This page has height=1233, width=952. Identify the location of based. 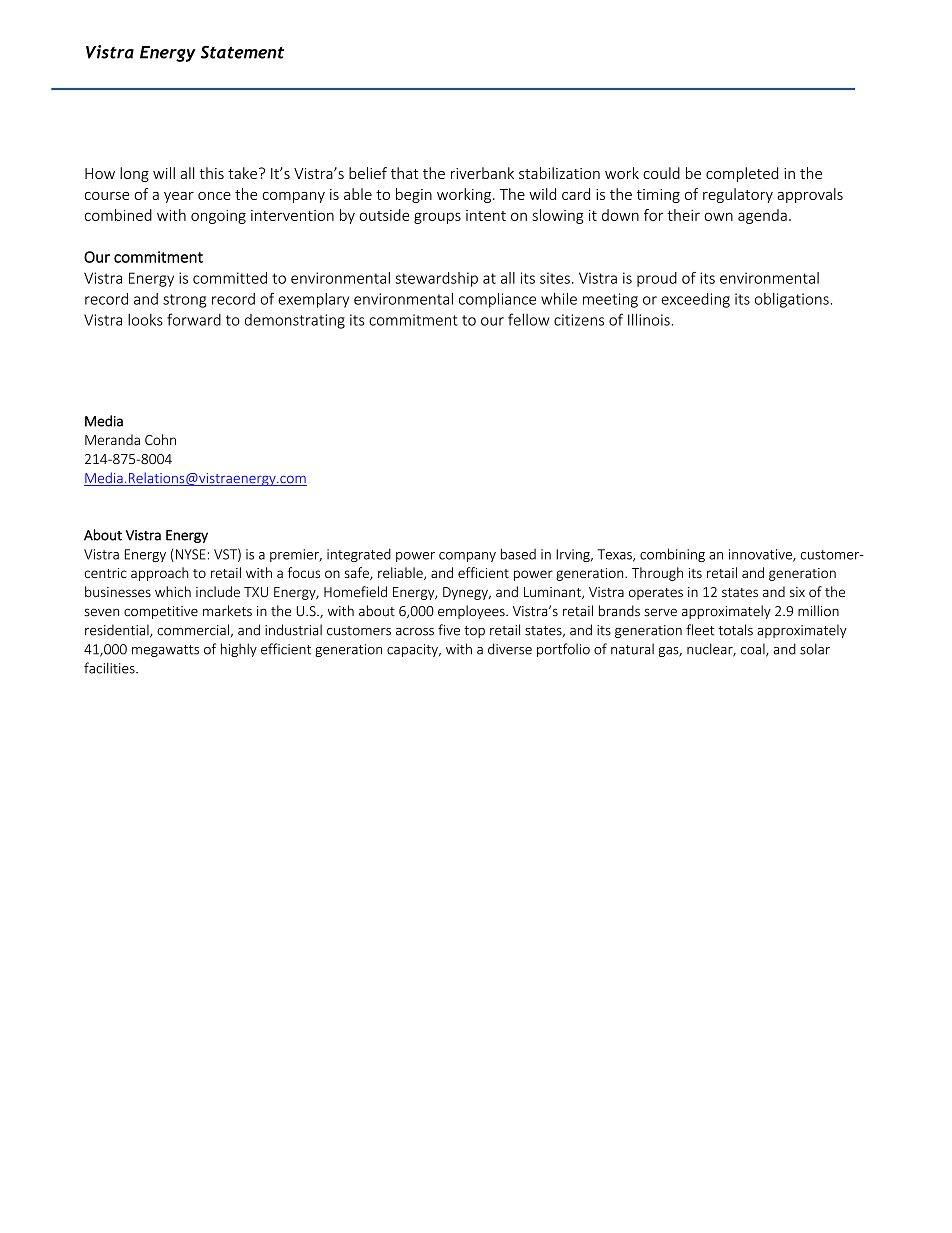
(518, 554).
